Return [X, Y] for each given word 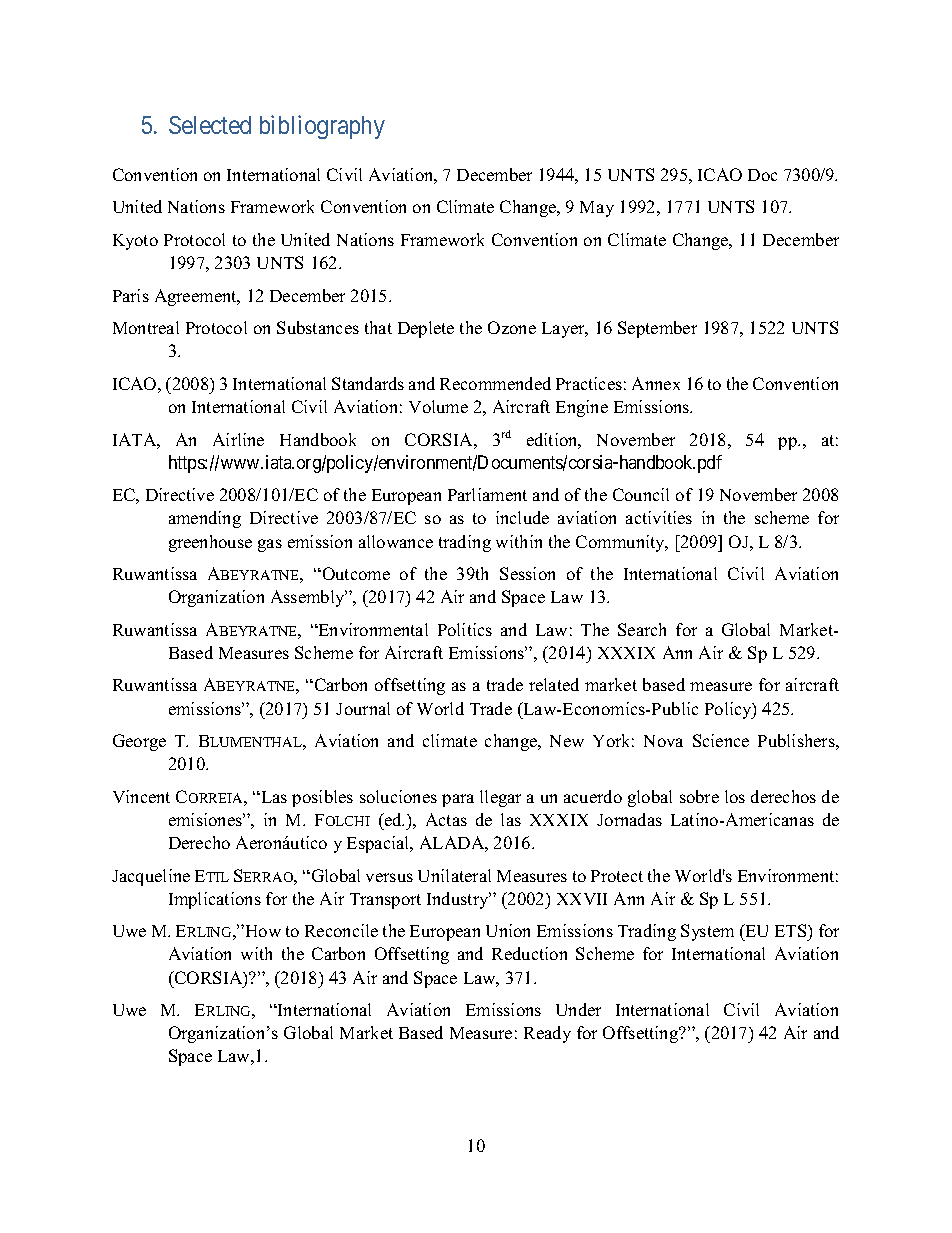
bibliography [322, 127]
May [597, 209]
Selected [210, 125]
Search [642, 629]
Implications [215, 900]
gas [270, 545]
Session [527, 573]
